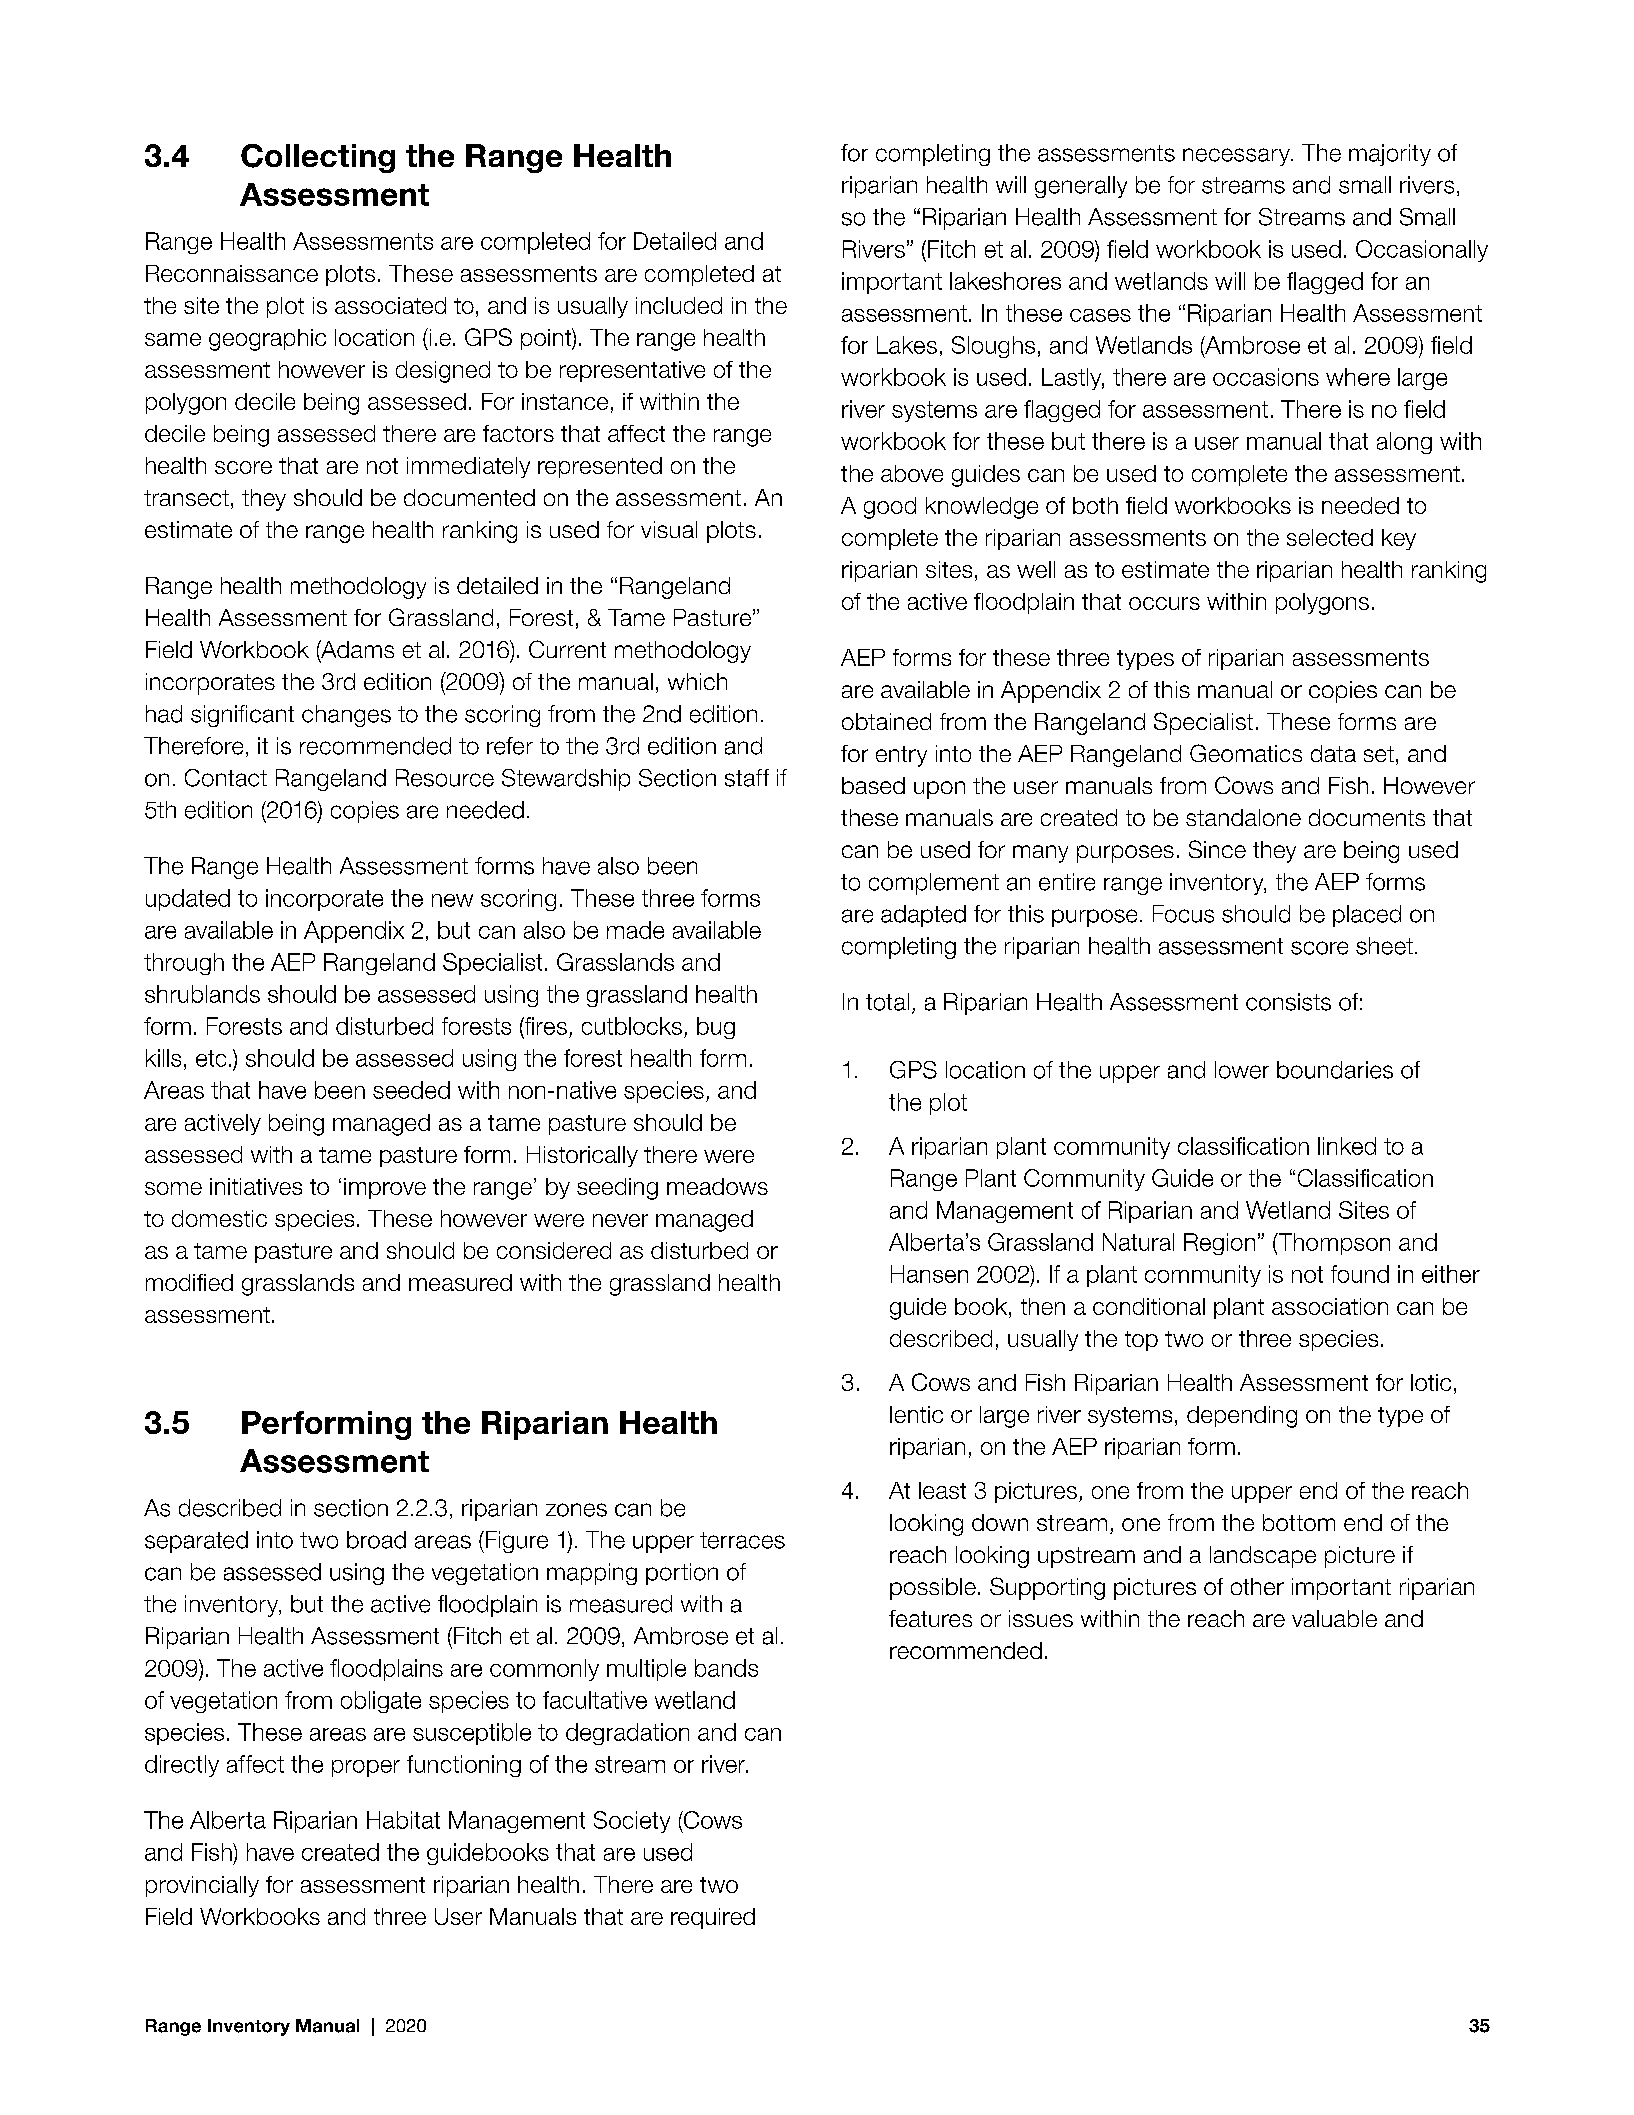 This screenshot has height=2115, width=1634. I want to click on Collecting, so click(318, 158).
